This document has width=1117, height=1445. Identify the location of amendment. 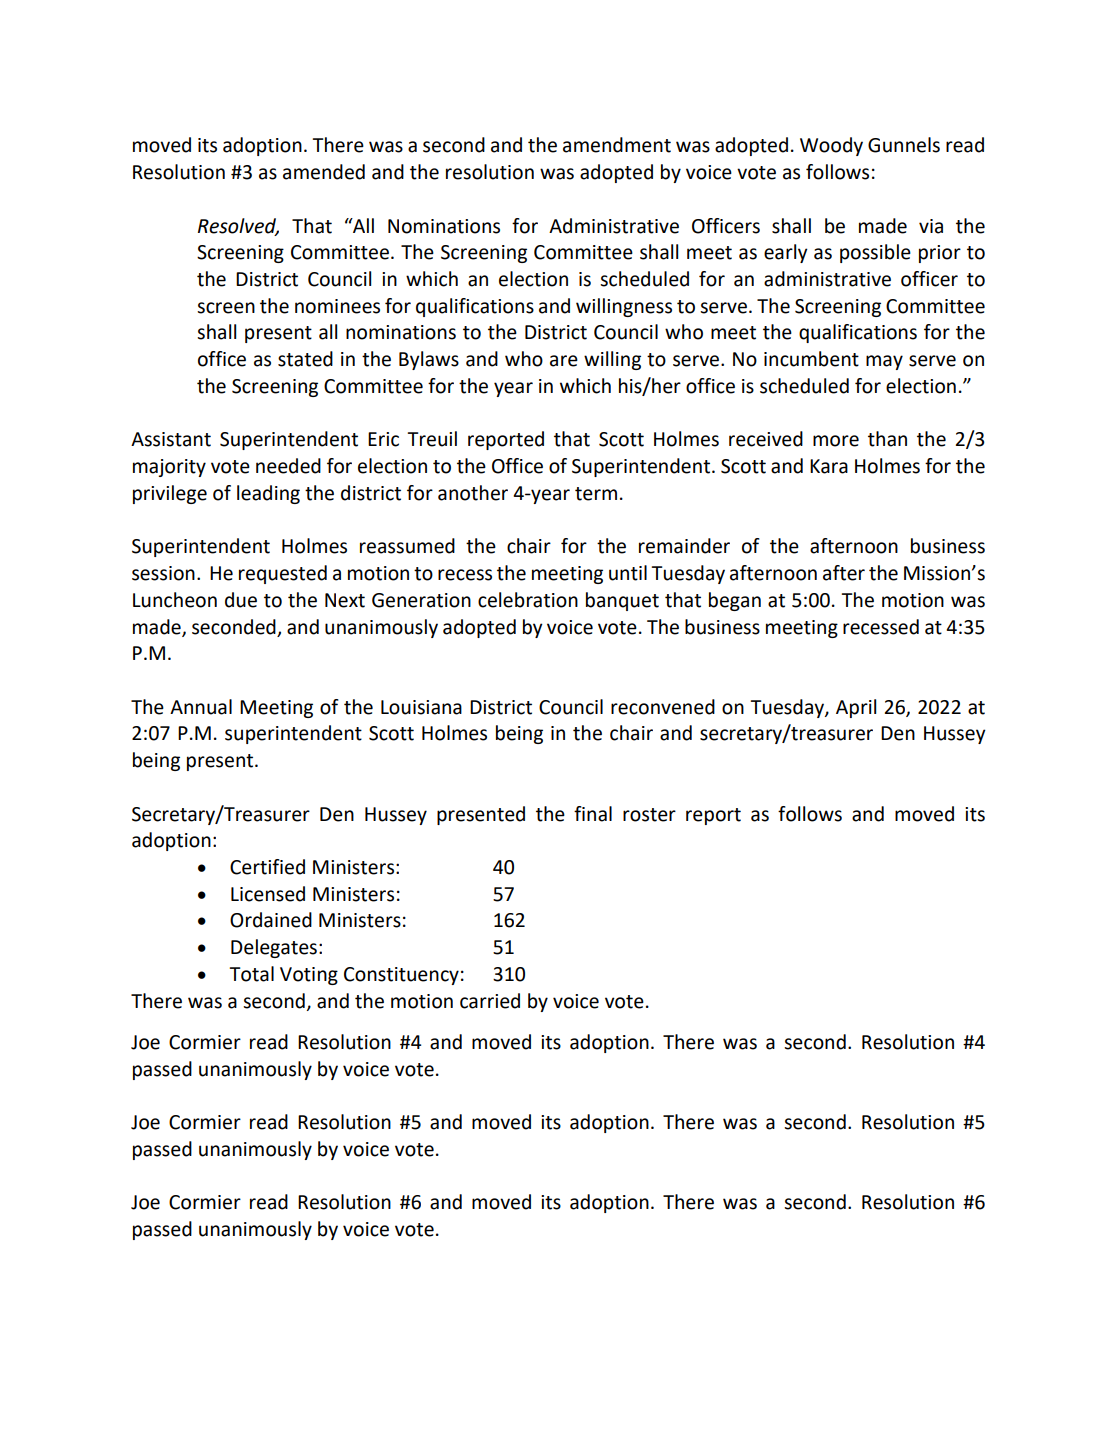
(617, 145).
